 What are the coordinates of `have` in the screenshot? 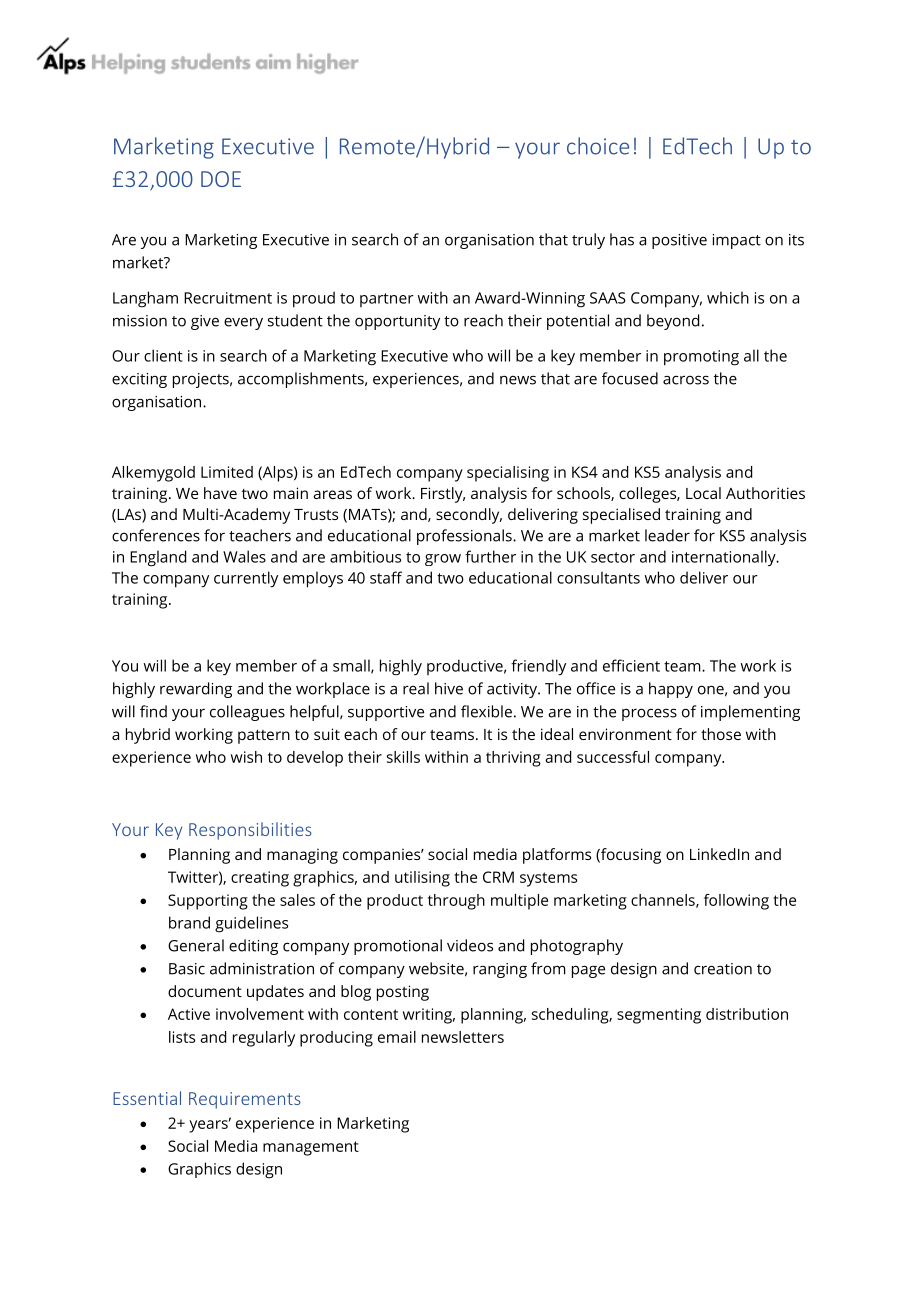 It's located at (220, 493).
